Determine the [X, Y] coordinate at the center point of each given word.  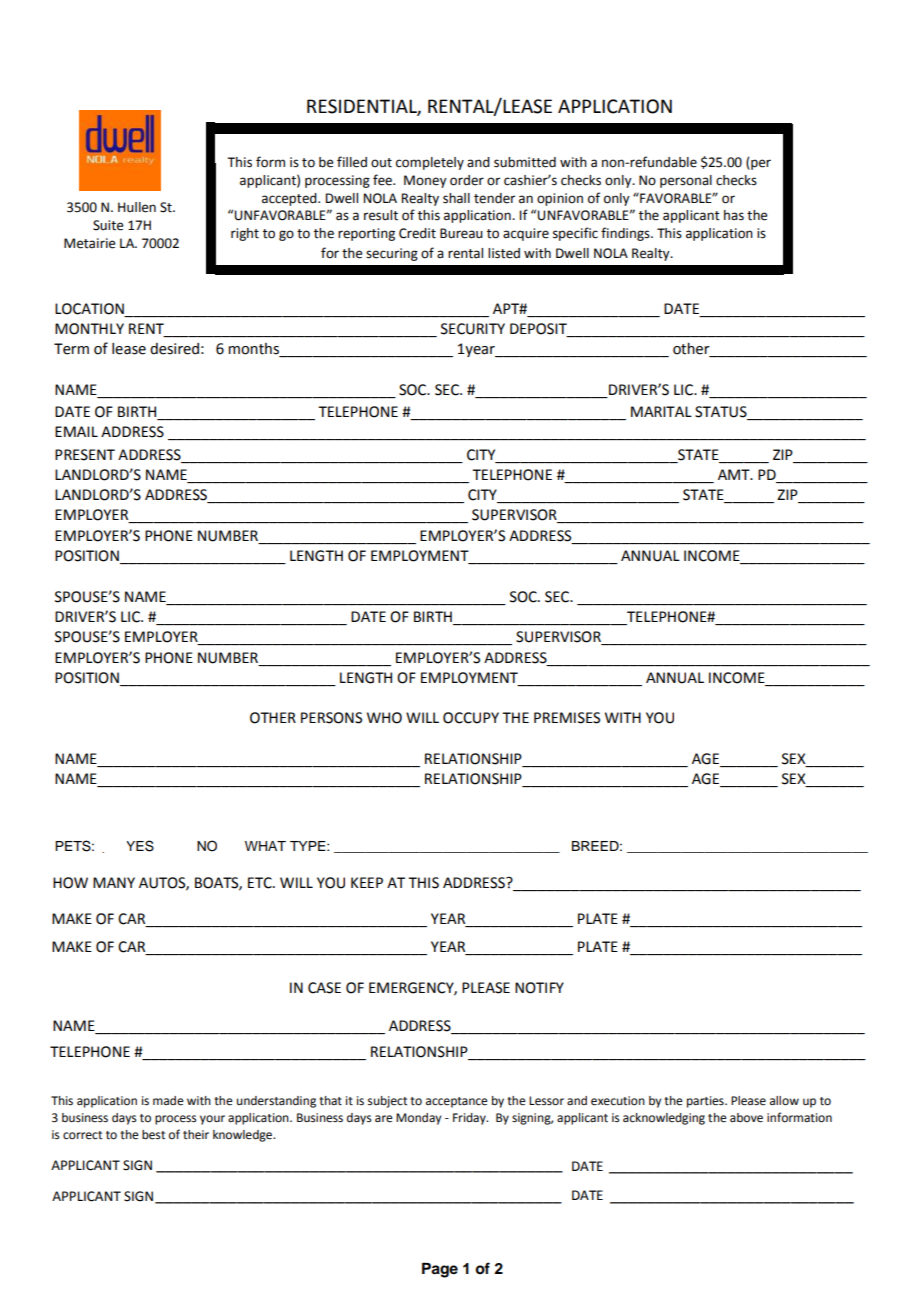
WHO [384, 718]
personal [686, 181]
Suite [108, 225]
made [168, 1101]
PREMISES [567, 718]
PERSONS [331, 718]
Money [425, 181]
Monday [418, 1119]
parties [706, 1102]
